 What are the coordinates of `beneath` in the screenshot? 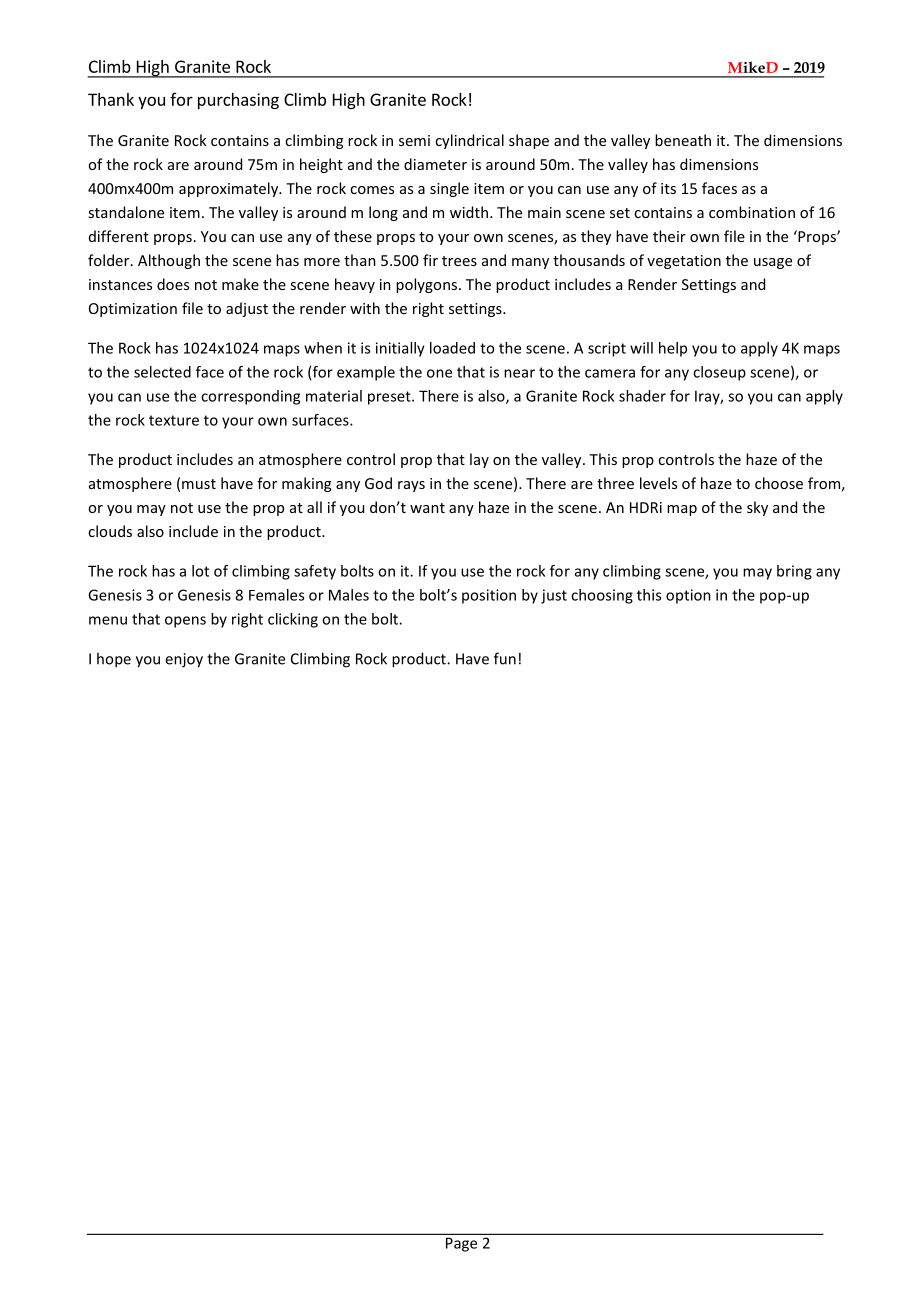 It's located at (683, 140).
